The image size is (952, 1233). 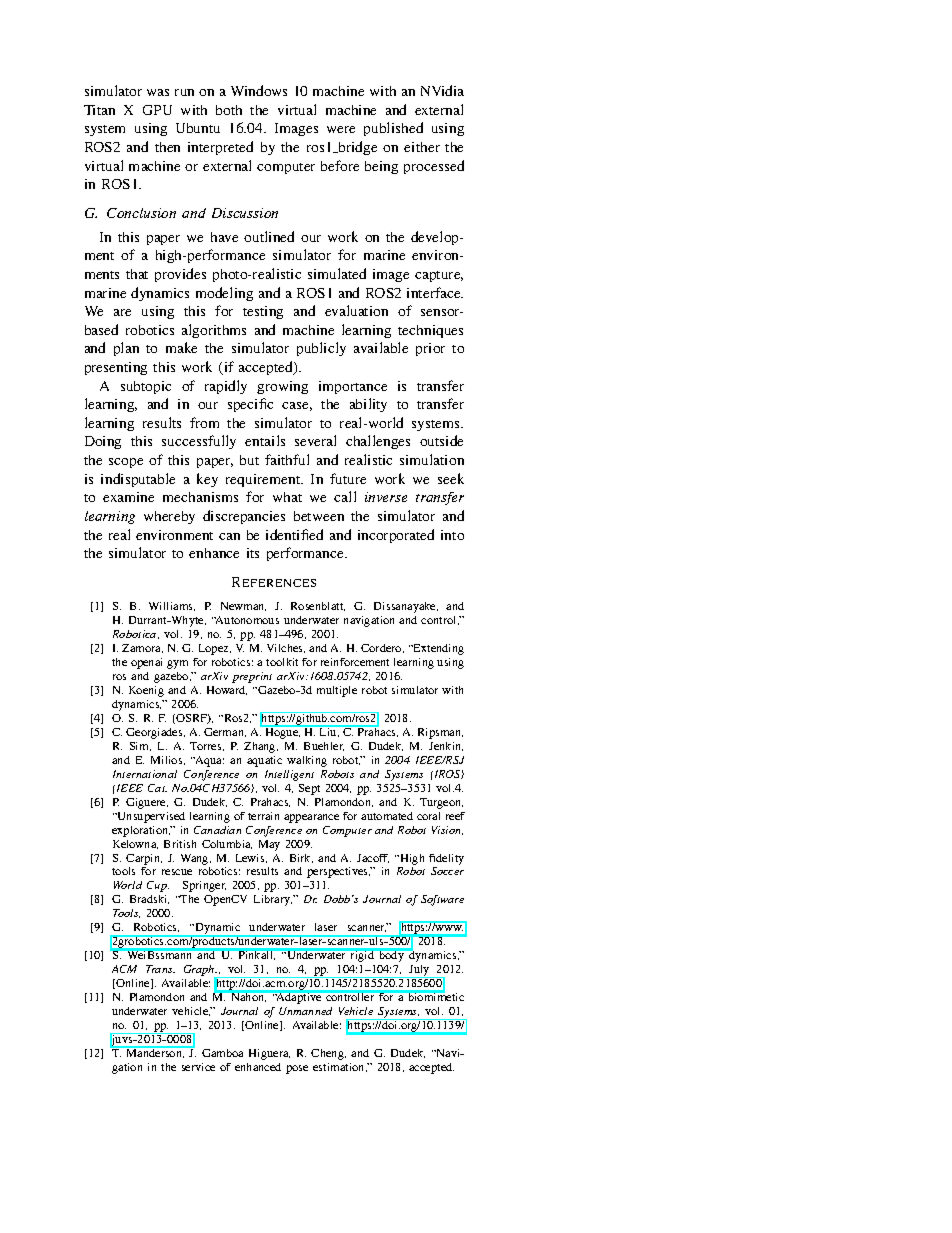 I want to click on published, so click(x=393, y=129).
